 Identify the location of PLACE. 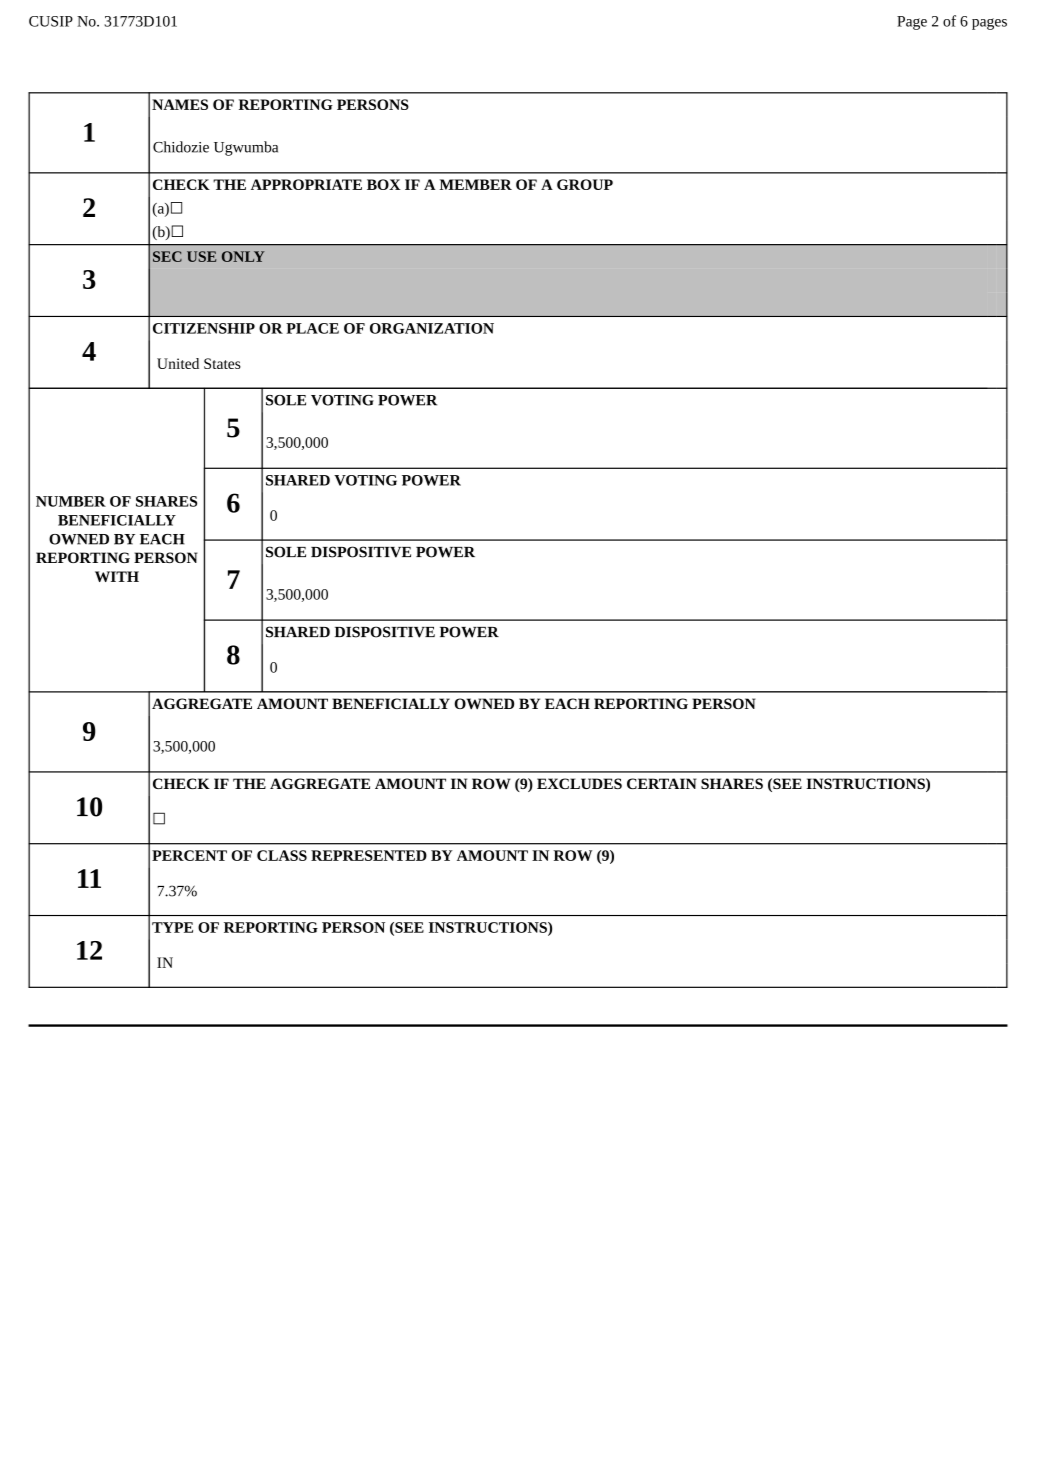
(312, 328).
